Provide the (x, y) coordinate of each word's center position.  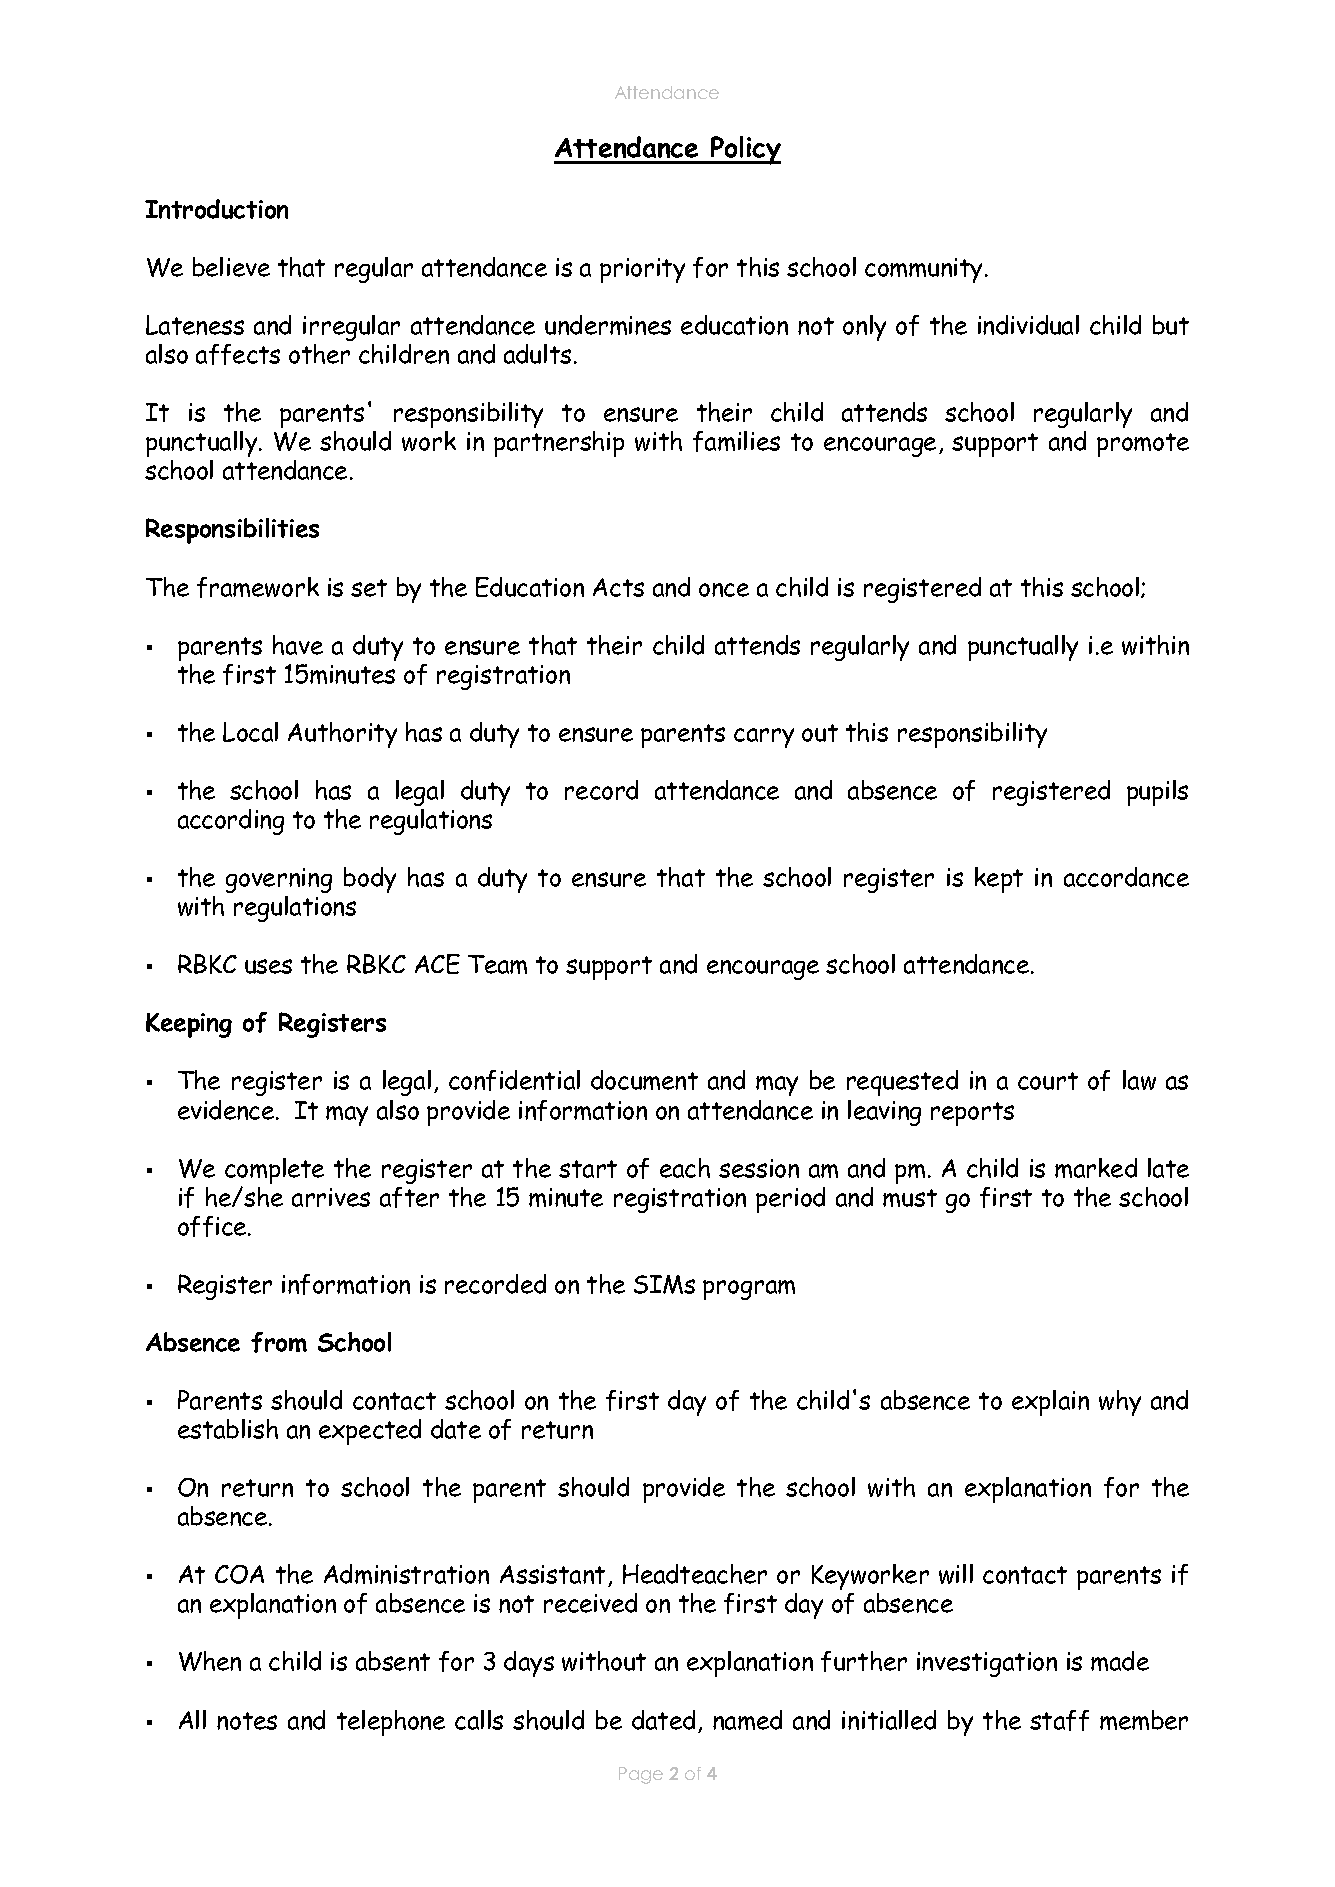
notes (247, 1721)
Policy (745, 150)
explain (1050, 1403)
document (644, 1080)
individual (1028, 325)
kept (999, 880)
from (279, 1342)
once (724, 590)
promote (1143, 445)
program (749, 1290)
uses (268, 966)
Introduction (216, 209)
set (369, 588)
